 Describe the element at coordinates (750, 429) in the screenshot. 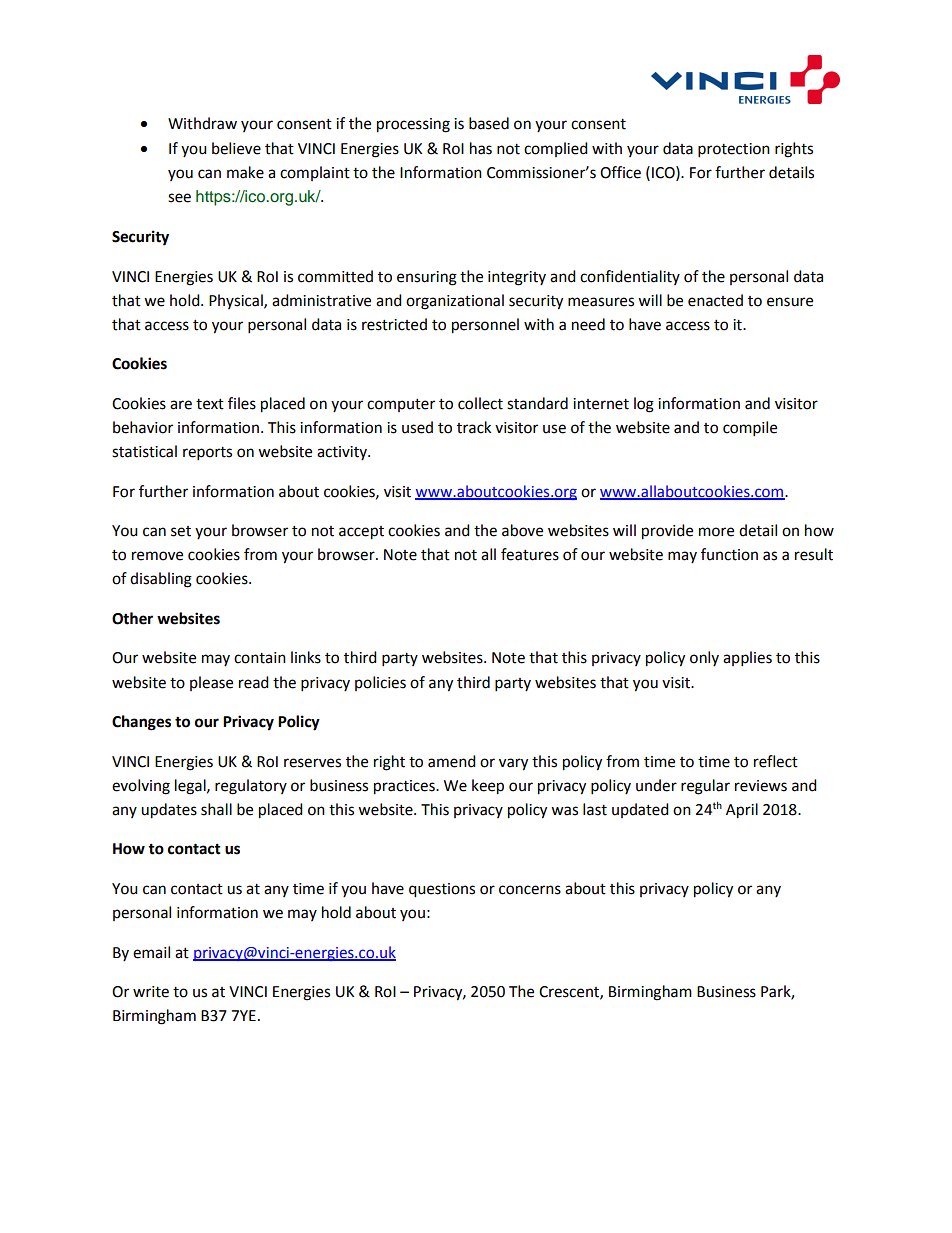

I see `compile` at that location.
